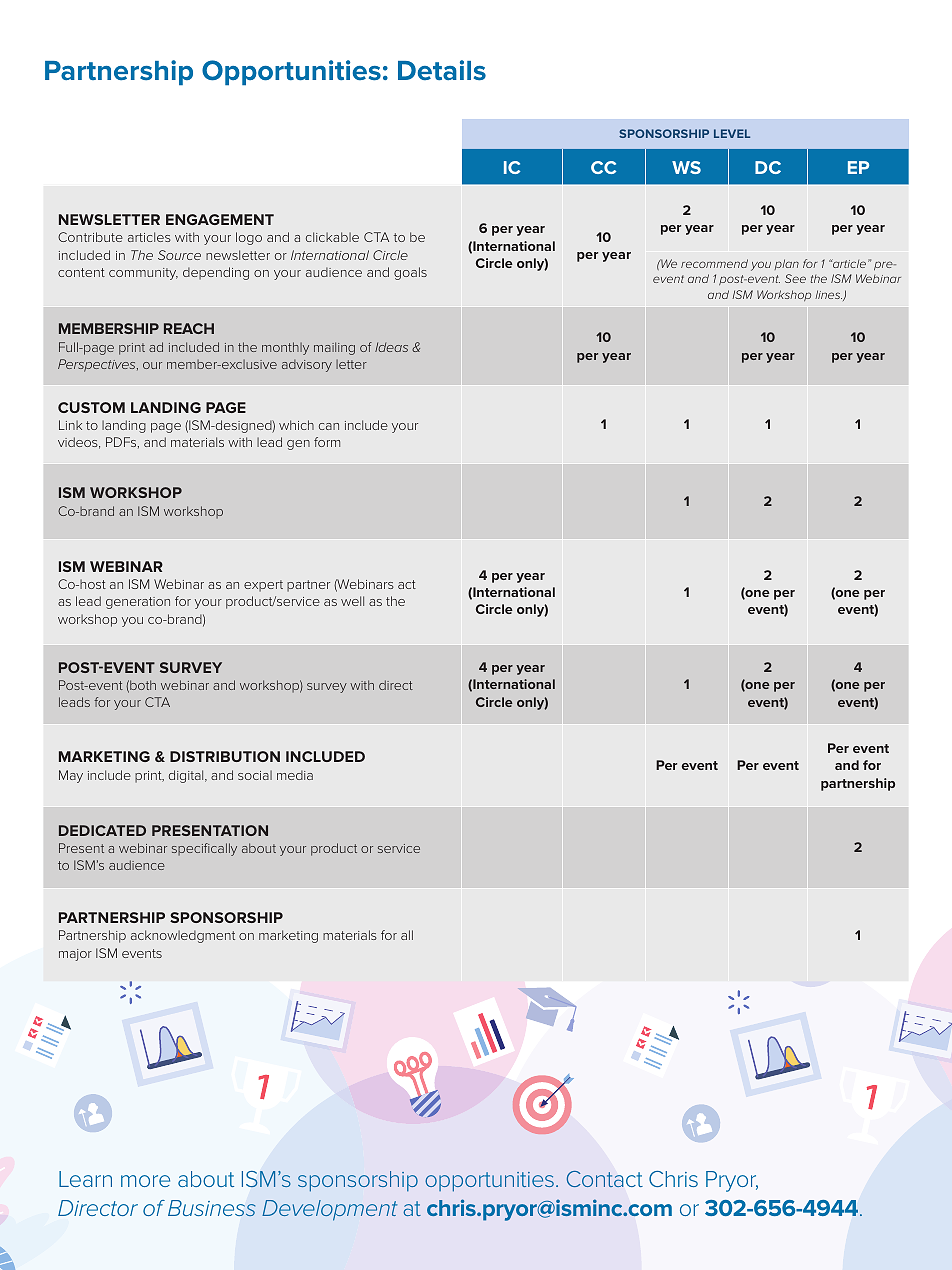 The height and width of the screenshot is (1270, 952). Describe the element at coordinates (442, 70) in the screenshot. I see `Details` at that location.
